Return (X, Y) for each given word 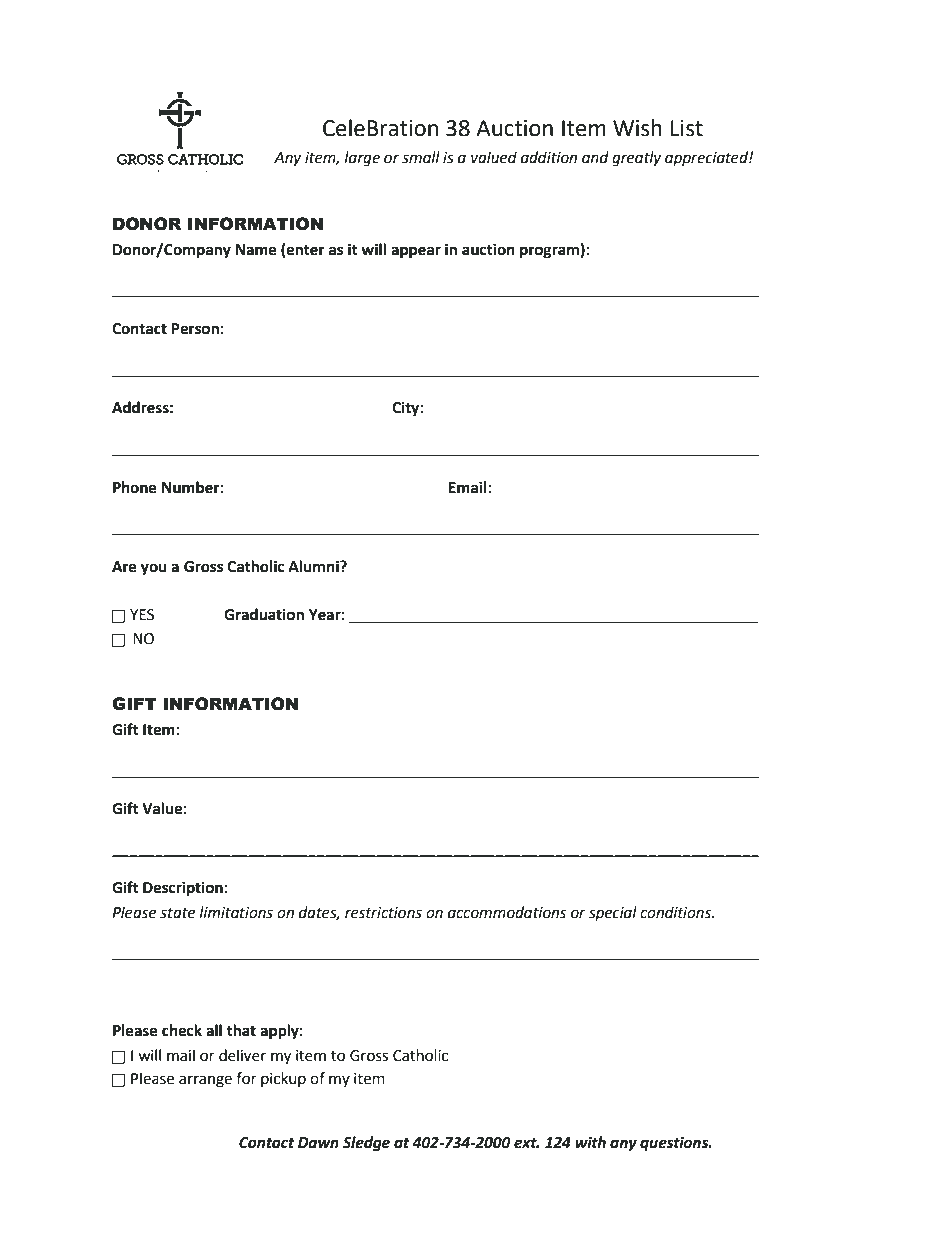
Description (183, 889)
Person (195, 329)
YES (142, 615)
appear (416, 252)
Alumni (314, 566)
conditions (677, 912)
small (421, 157)
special (613, 913)
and (595, 157)
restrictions (383, 913)
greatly (636, 159)
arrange (205, 1081)
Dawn (318, 1143)
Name (256, 250)
